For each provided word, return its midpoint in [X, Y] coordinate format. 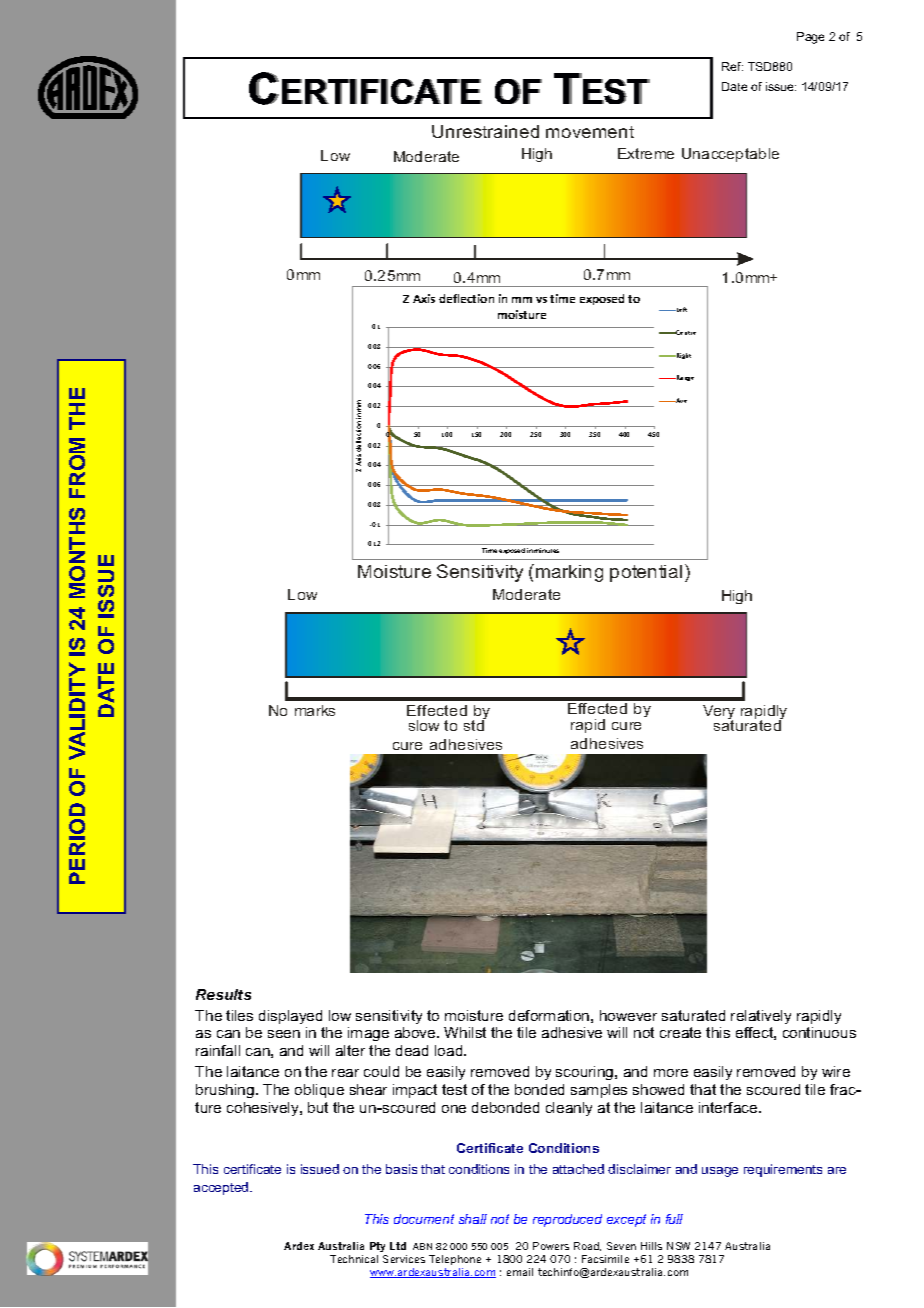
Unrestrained [485, 131]
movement [590, 132]
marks [315, 710]
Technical [354, 1259]
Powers [551, 1246]
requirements [783, 1170]
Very [719, 713]
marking [569, 573]
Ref [732, 66]
